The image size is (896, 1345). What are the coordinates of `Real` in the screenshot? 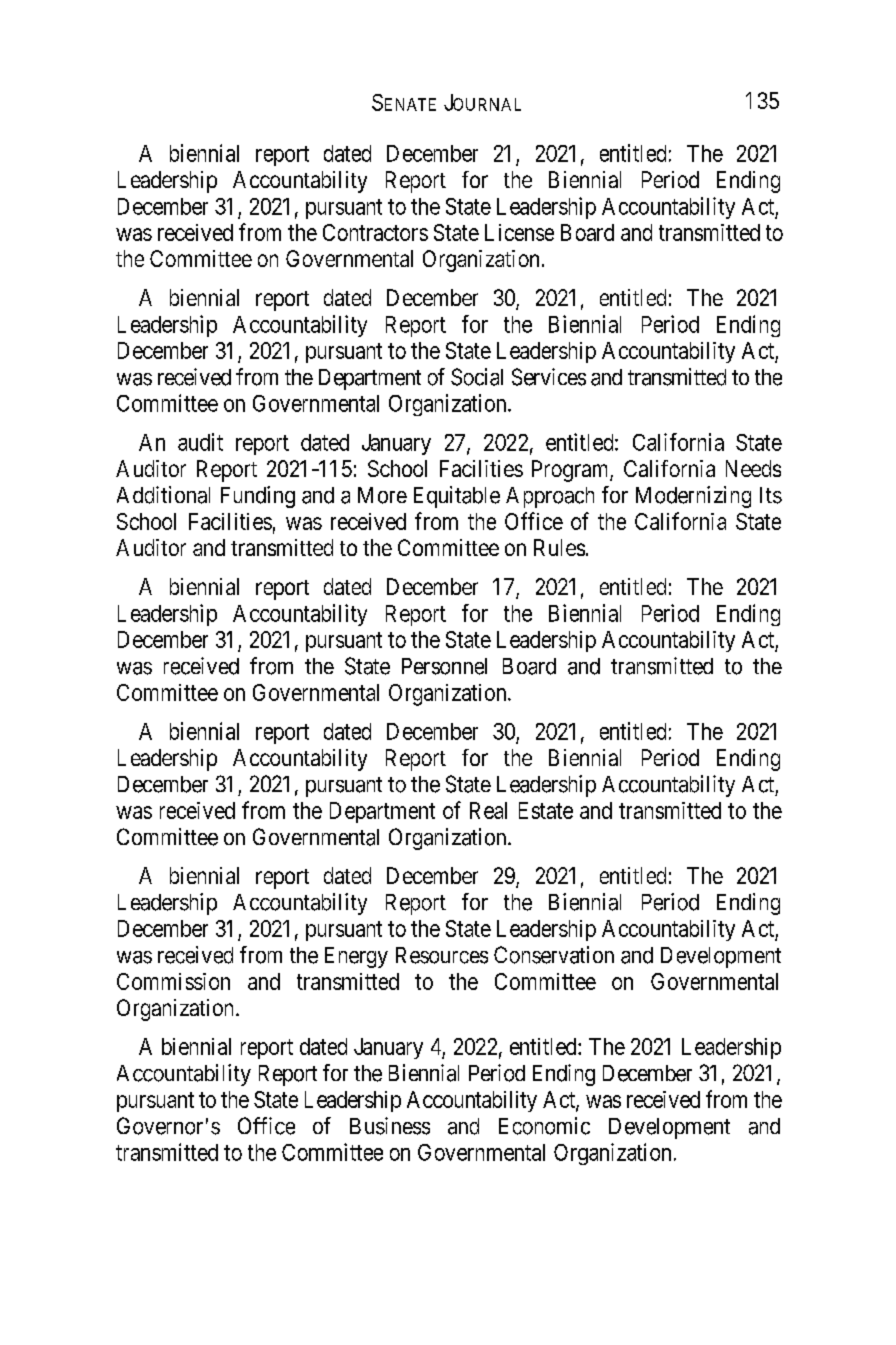 It's located at (488, 810).
